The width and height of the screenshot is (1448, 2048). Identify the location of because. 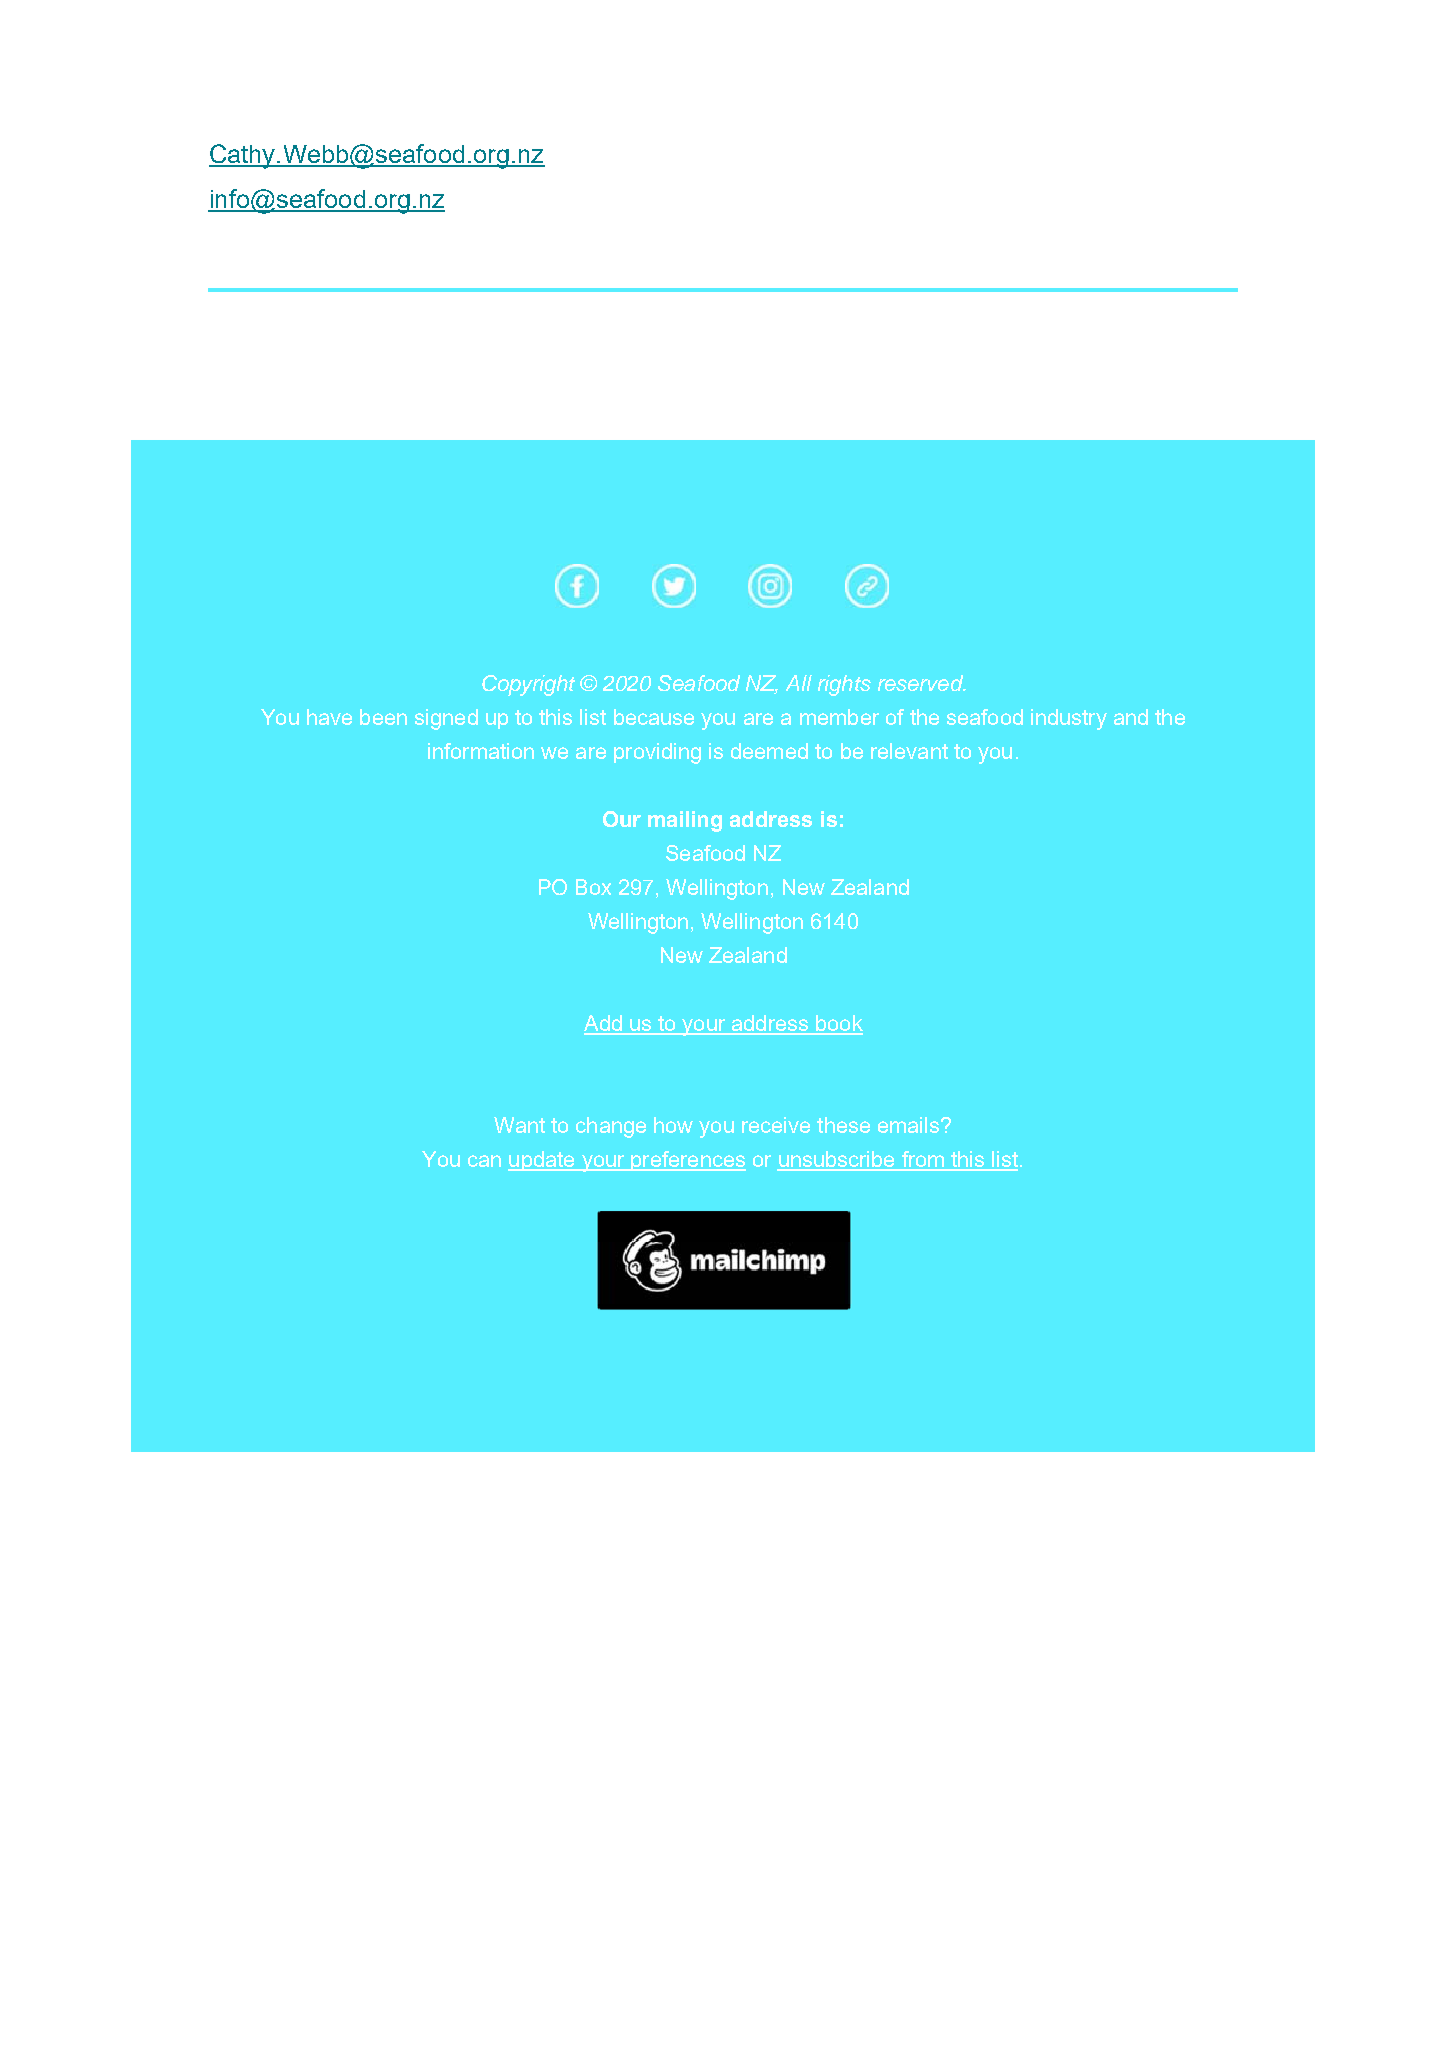
(654, 717).
